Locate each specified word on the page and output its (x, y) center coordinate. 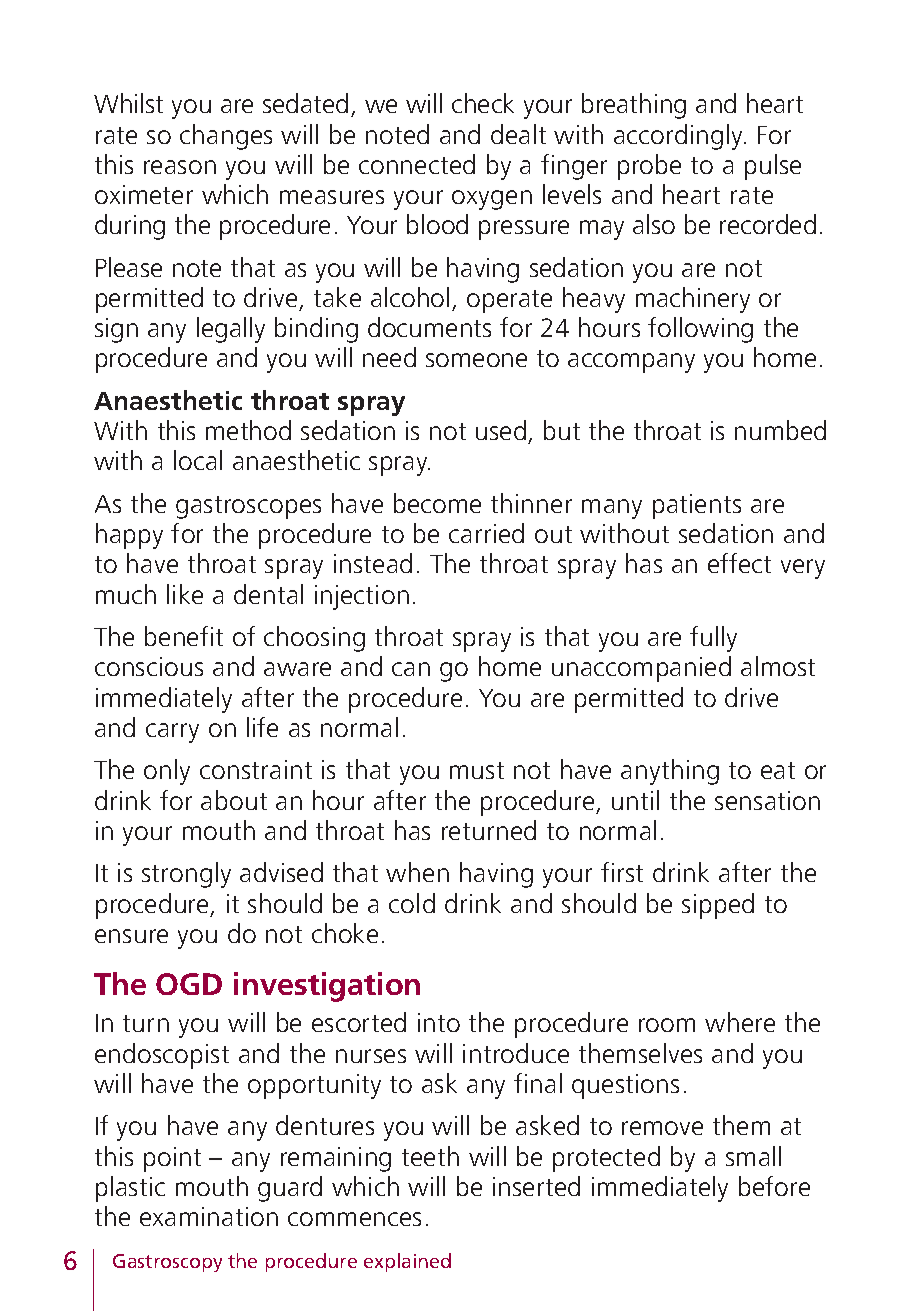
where (740, 1022)
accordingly (679, 137)
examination (209, 1216)
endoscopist (162, 1056)
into (439, 1022)
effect (739, 563)
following (700, 330)
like (185, 594)
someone (476, 360)
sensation (767, 800)
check (483, 103)
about (234, 800)
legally (231, 330)
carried (486, 533)
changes (226, 137)
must (477, 770)
